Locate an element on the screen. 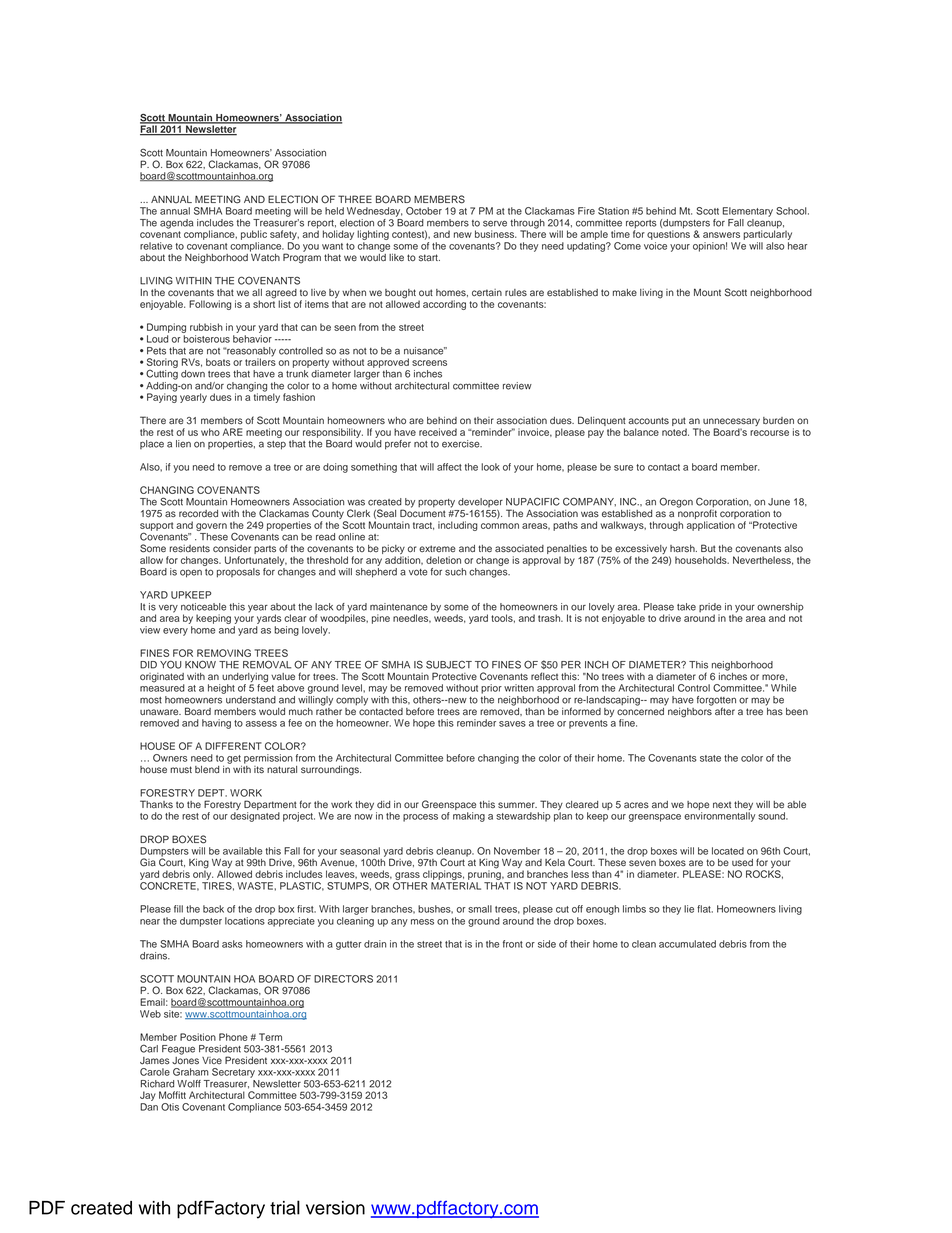 This screenshot has width=952, height=1233. proposals is located at coordinates (238, 573).
